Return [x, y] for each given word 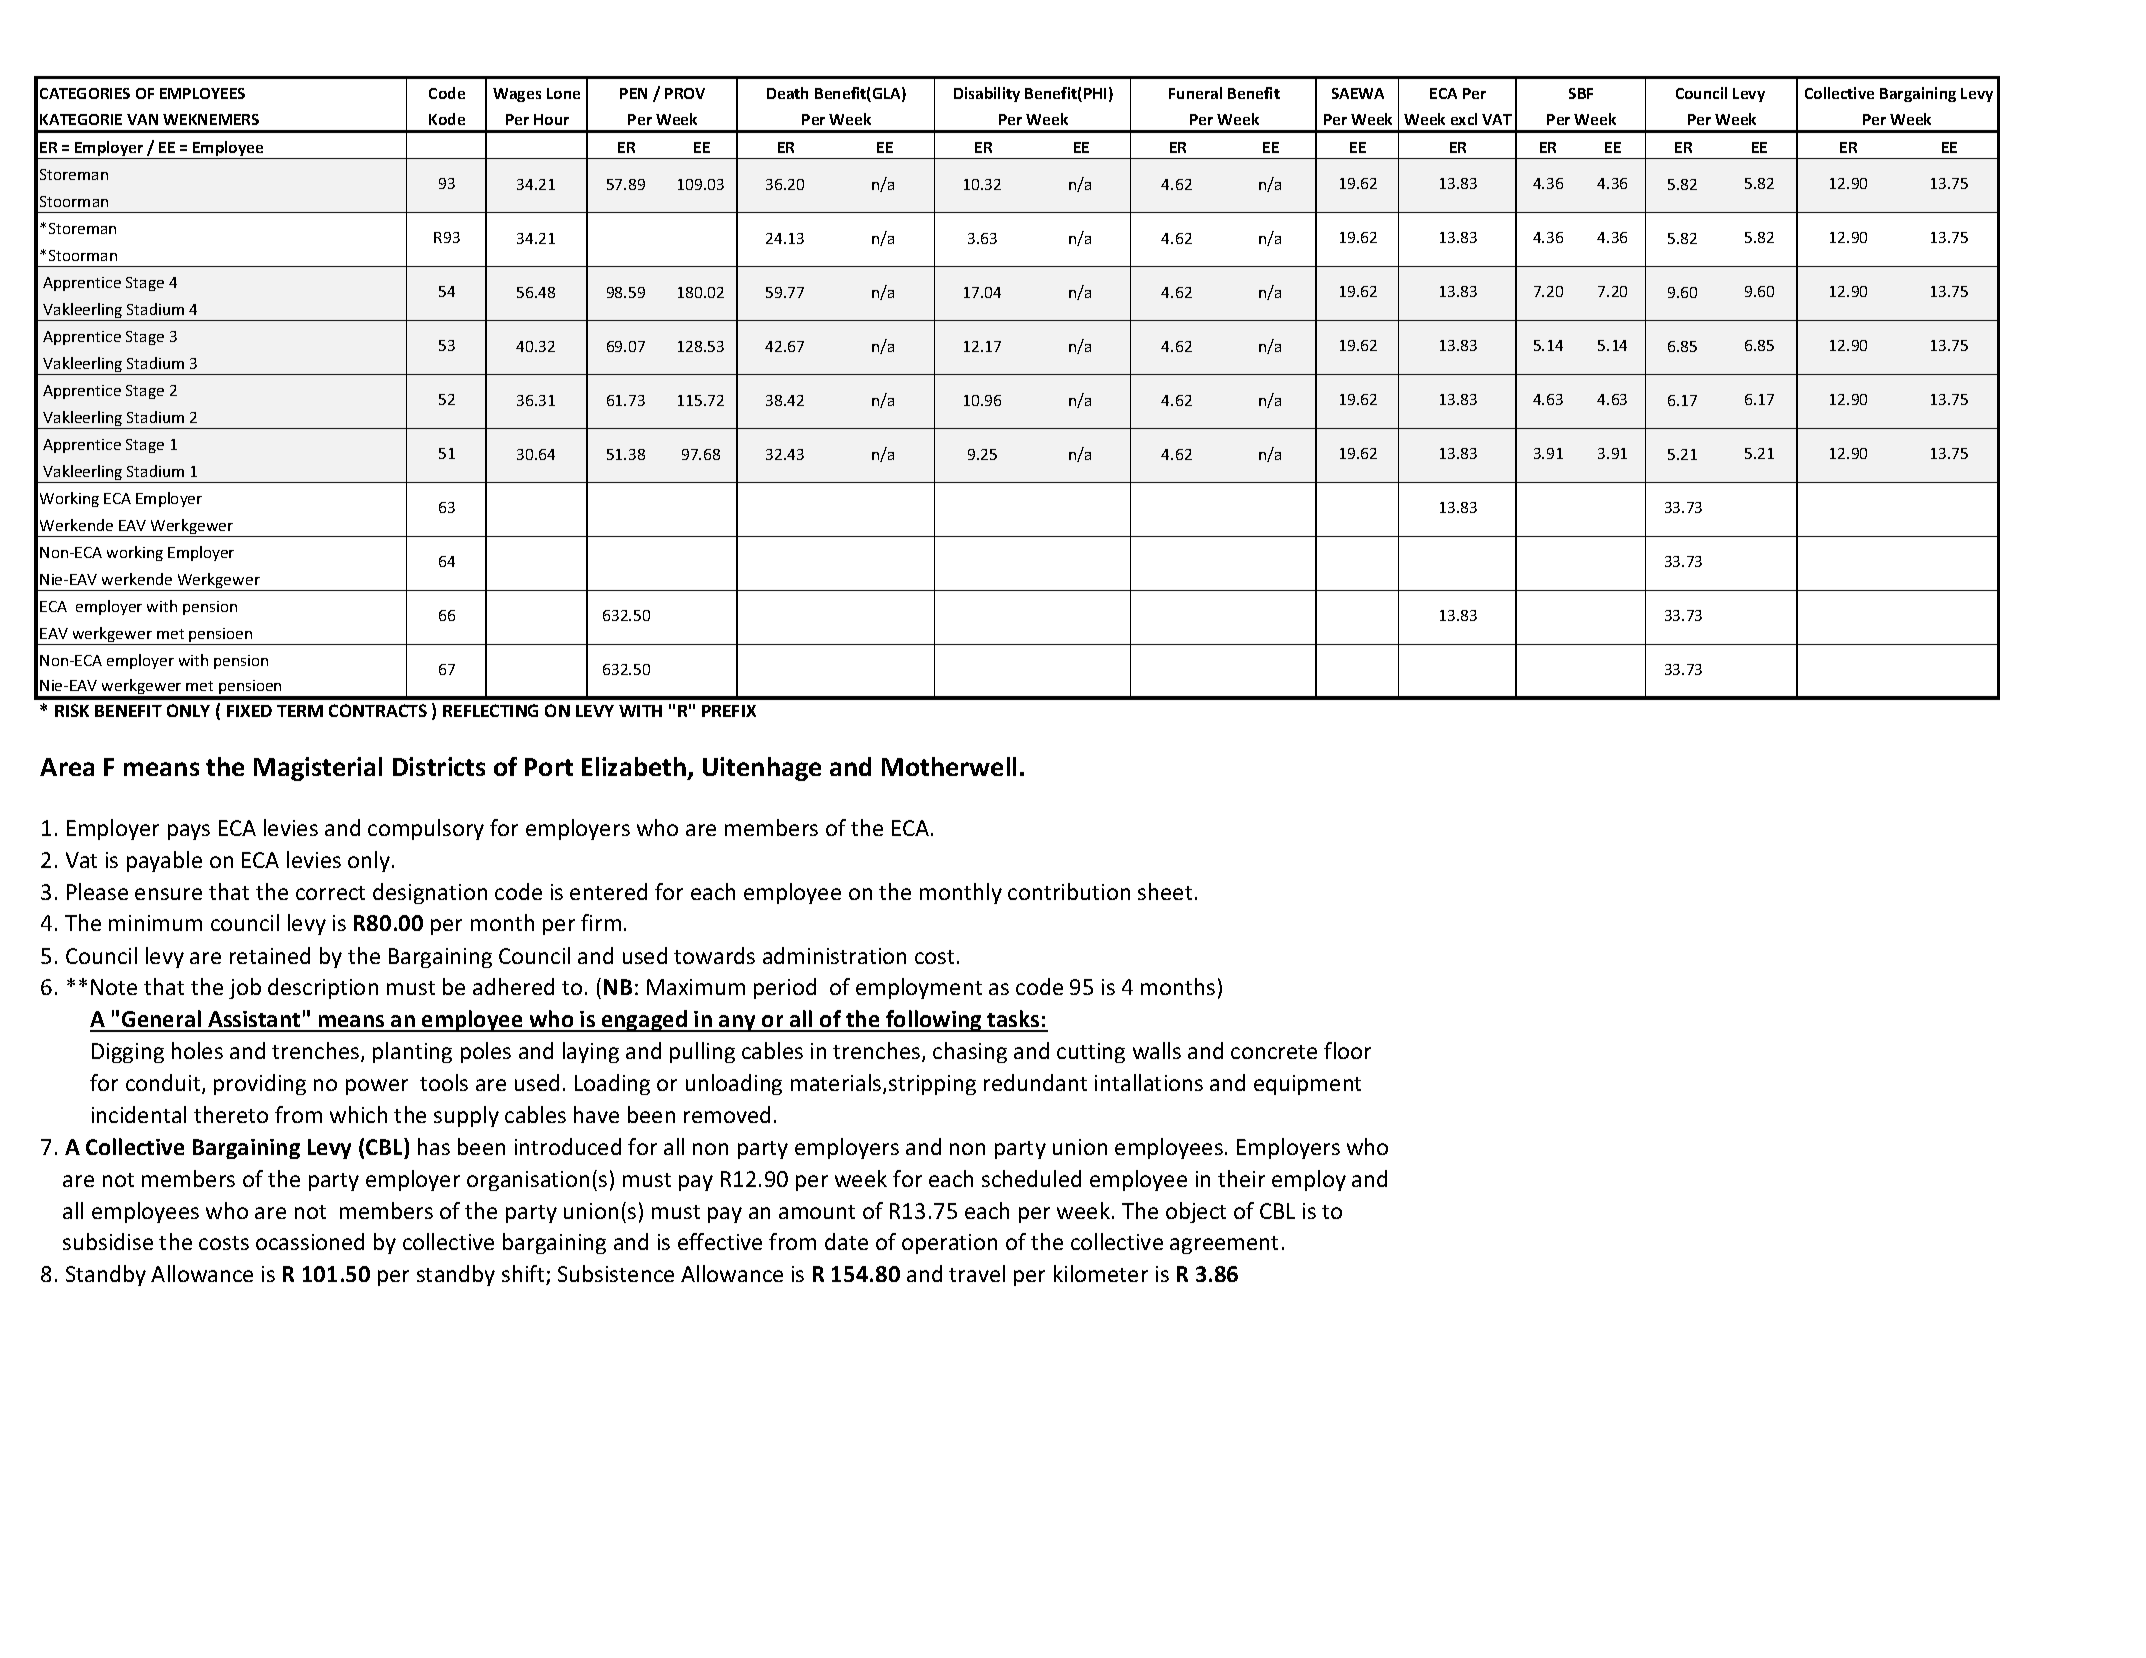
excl [1464, 119]
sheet [1165, 891]
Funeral [1195, 93]
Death [787, 93]
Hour [551, 119]
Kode [447, 119]
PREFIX [729, 711]
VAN [142, 119]
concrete [1274, 1052]
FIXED [249, 711]
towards [714, 955]
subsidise [108, 1241]
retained [270, 955]
